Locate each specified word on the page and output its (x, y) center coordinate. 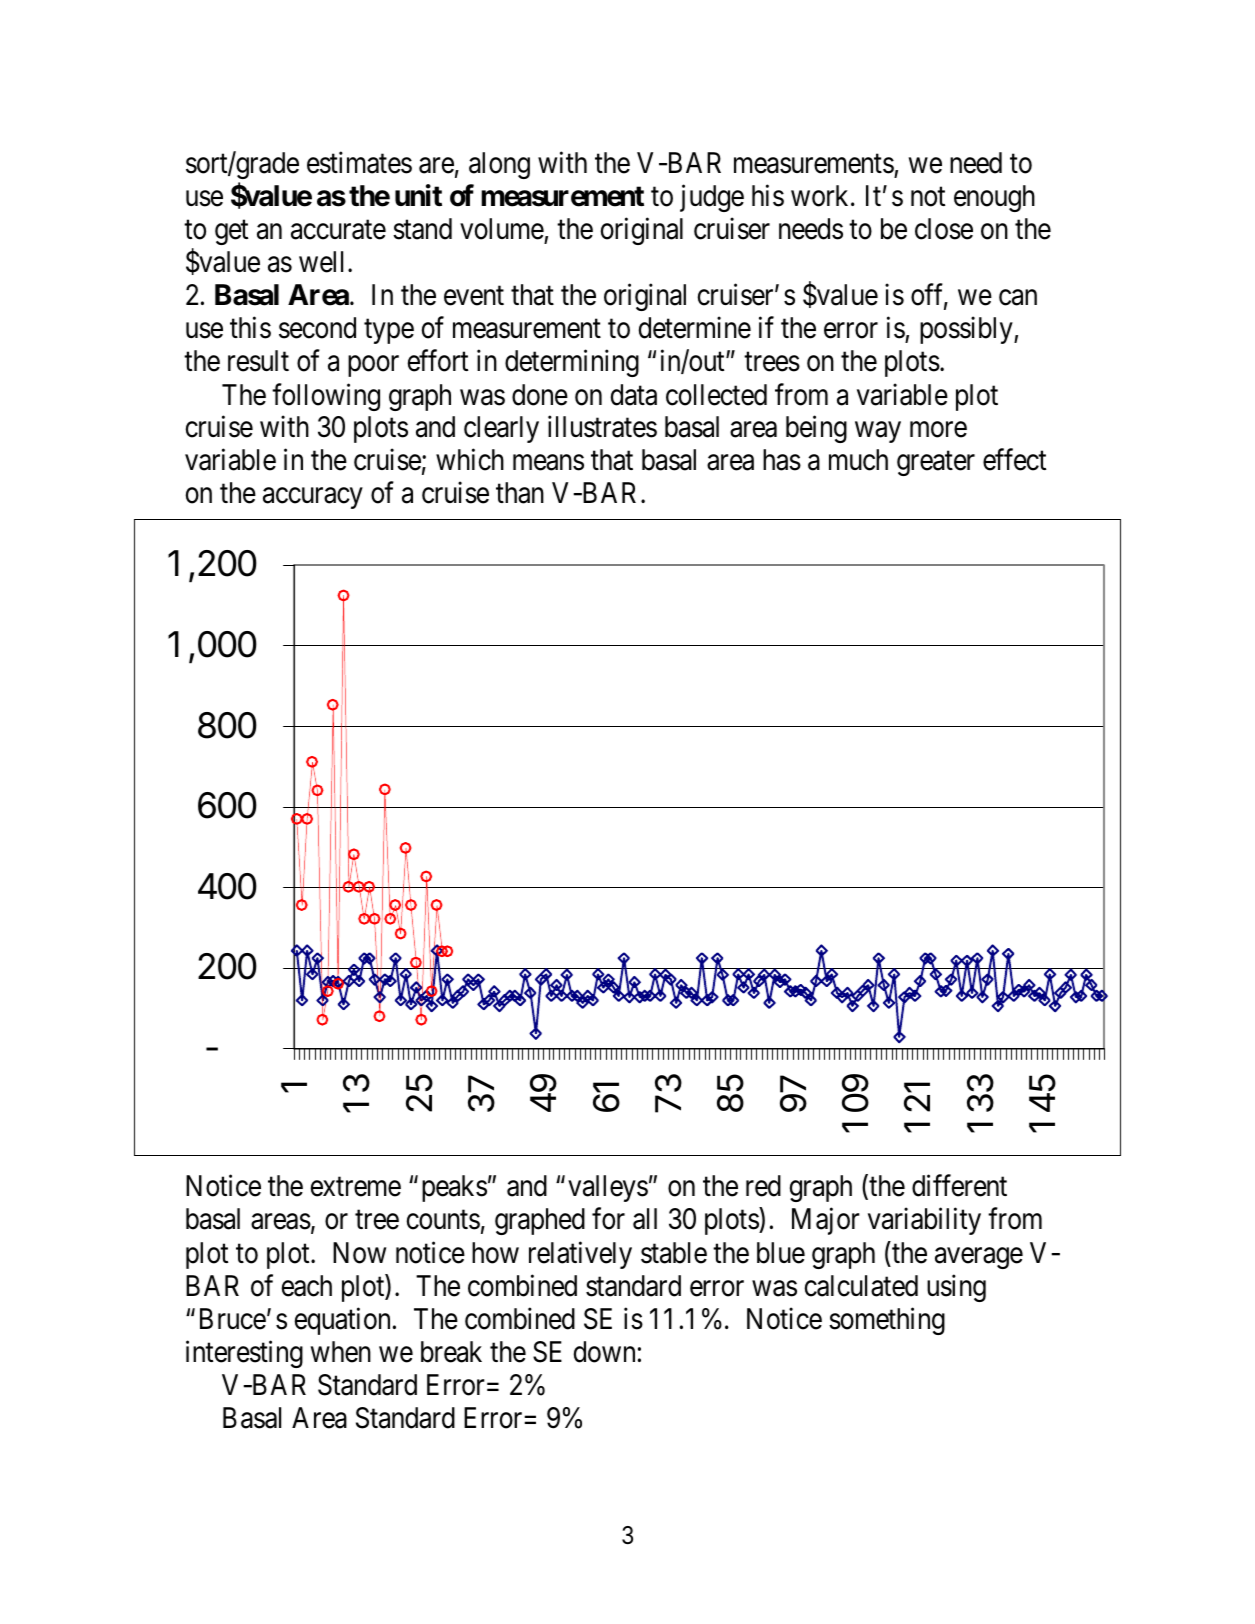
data (634, 395)
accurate (338, 230)
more (938, 430)
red (763, 1186)
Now (359, 1253)
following (326, 397)
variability (924, 1221)
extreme (356, 1187)
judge (712, 198)
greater (936, 464)
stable (674, 1253)
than (520, 493)
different (959, 1186)
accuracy (313, 498)
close (944, 229)
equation (342, 1321)
